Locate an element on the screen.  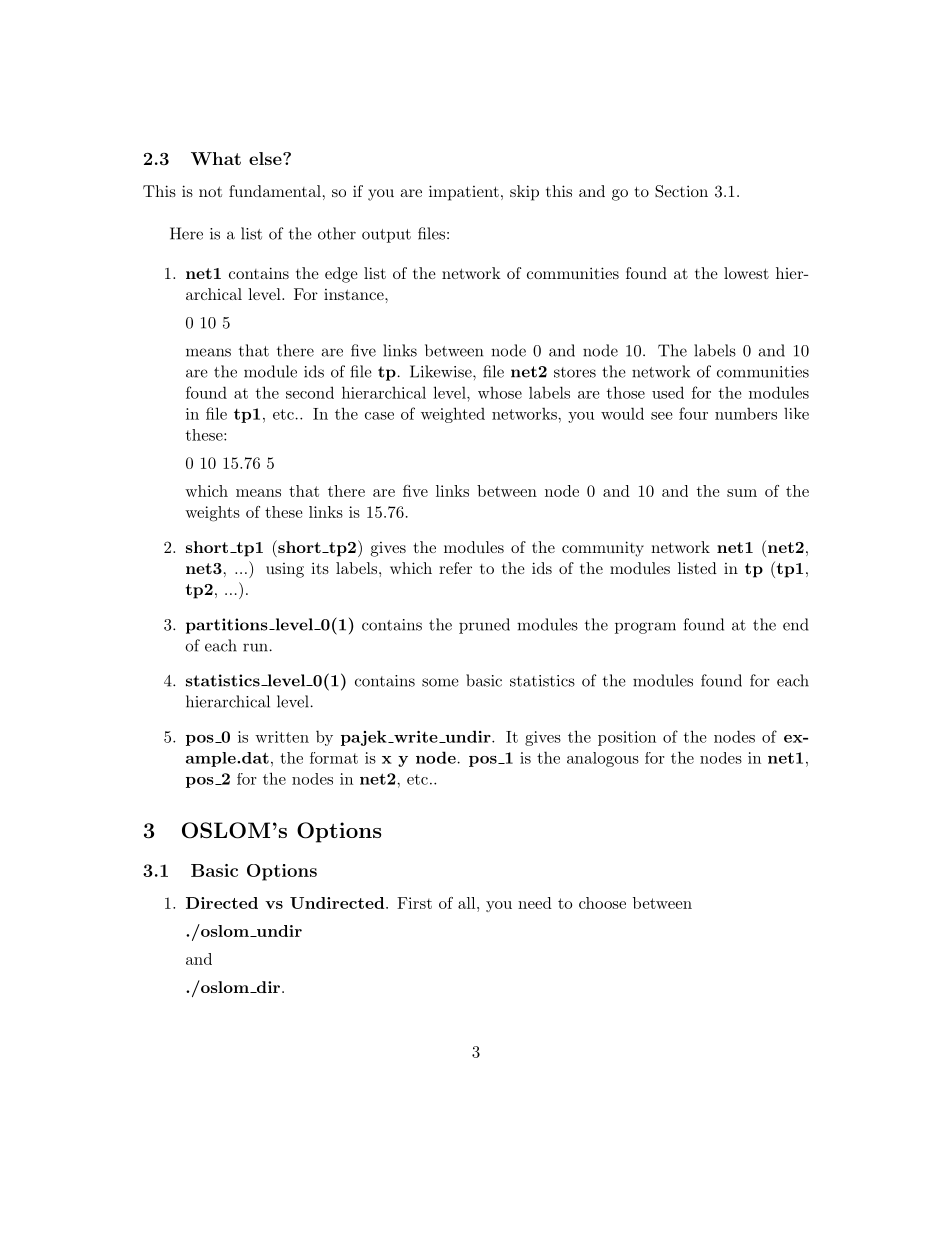
skip is located at coordinates (524, 193).
